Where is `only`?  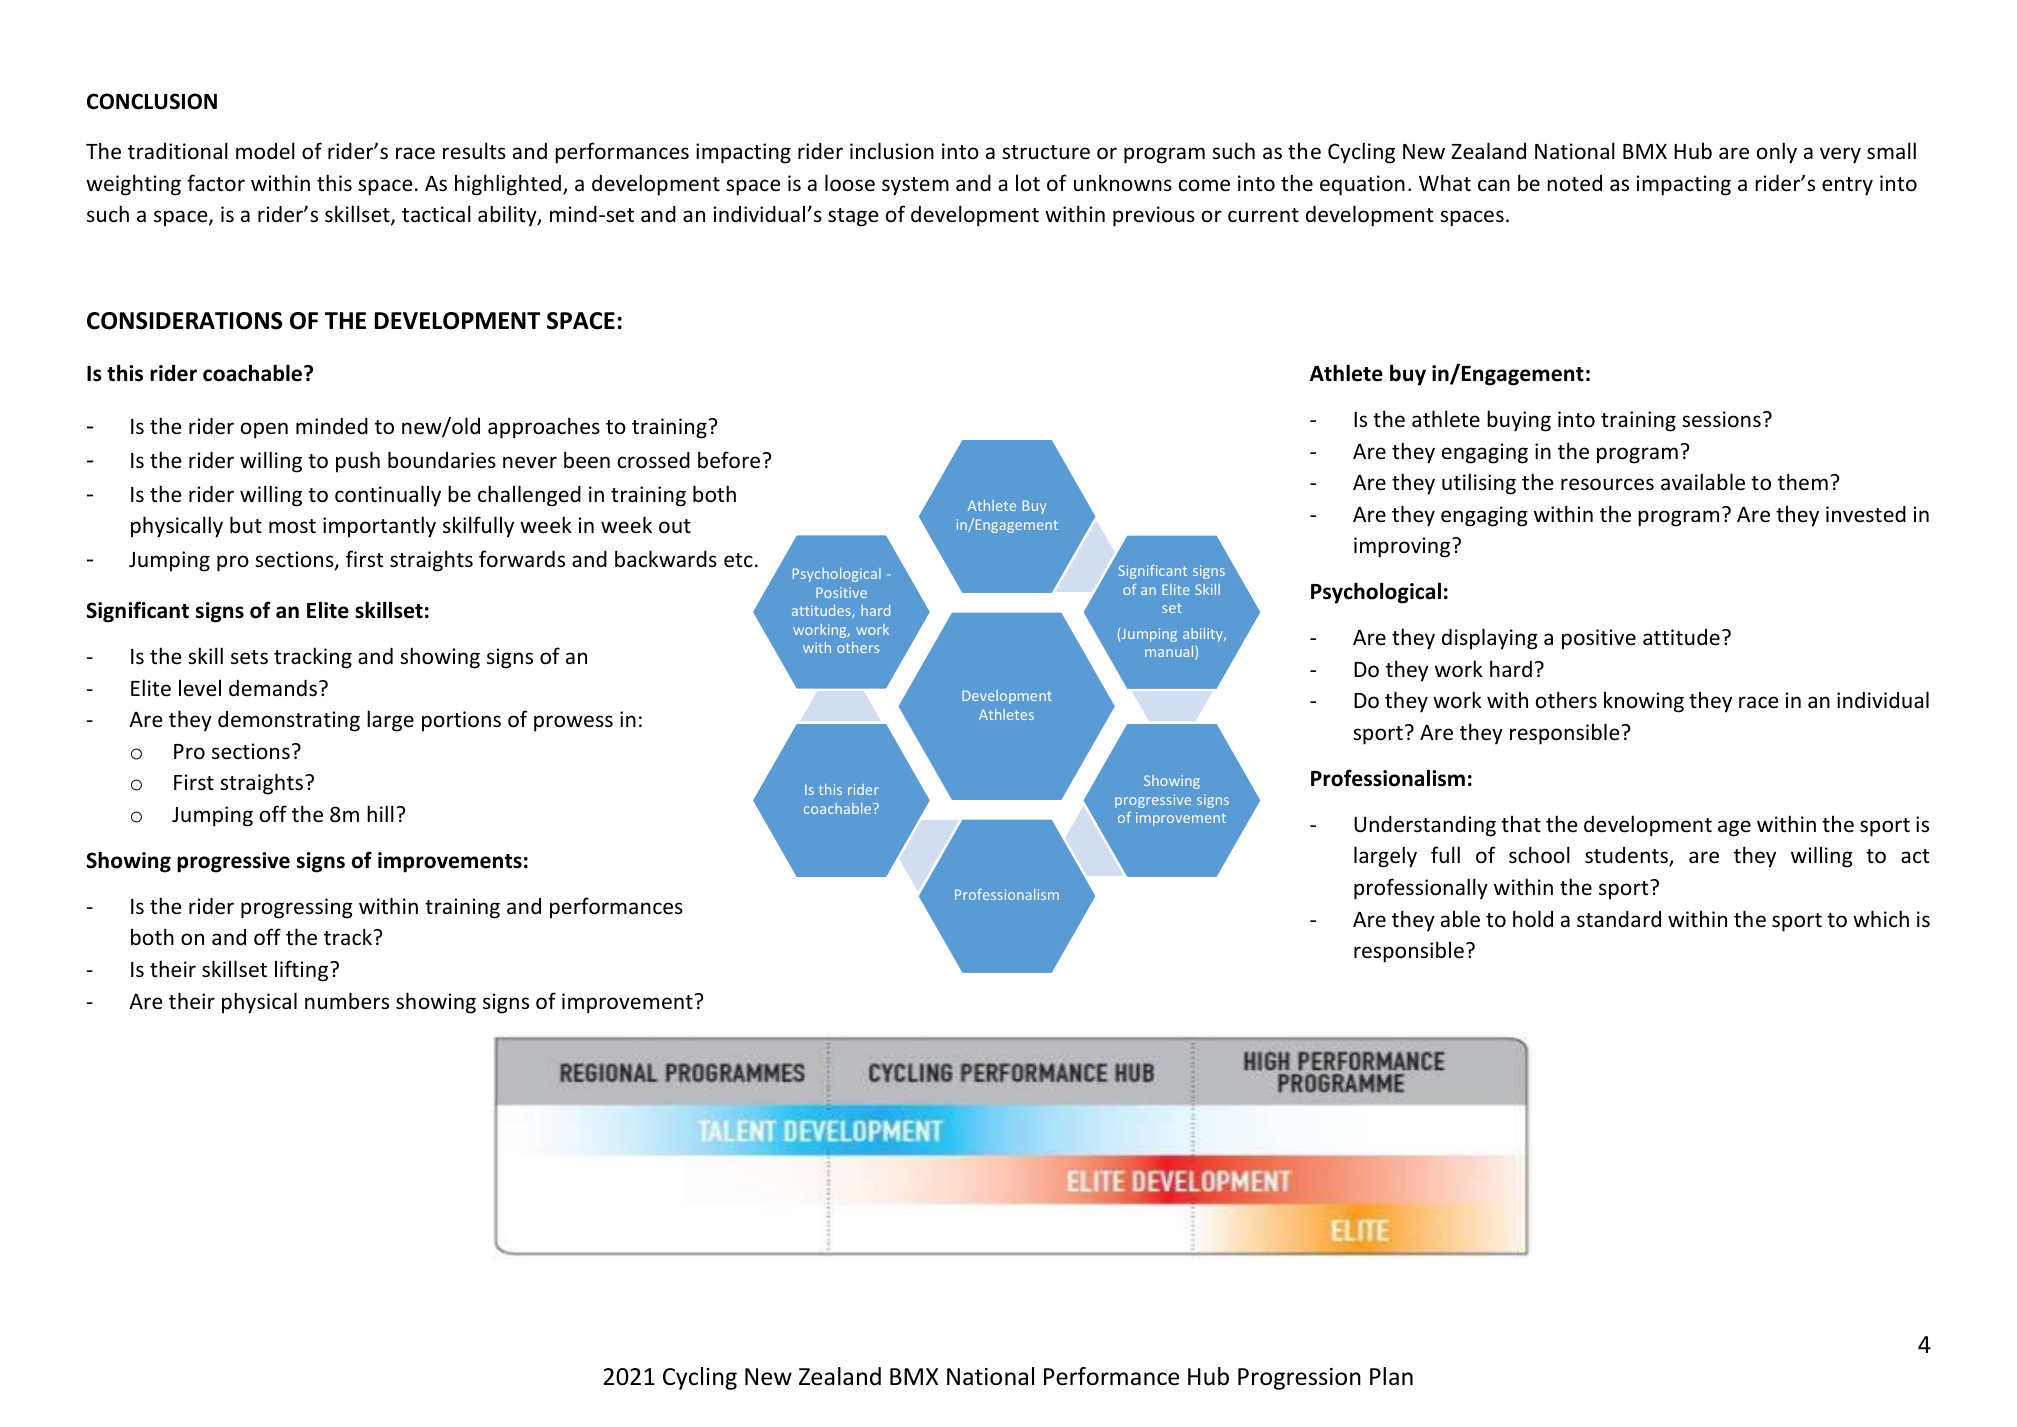 only is located at coordinates (1777, 153).
